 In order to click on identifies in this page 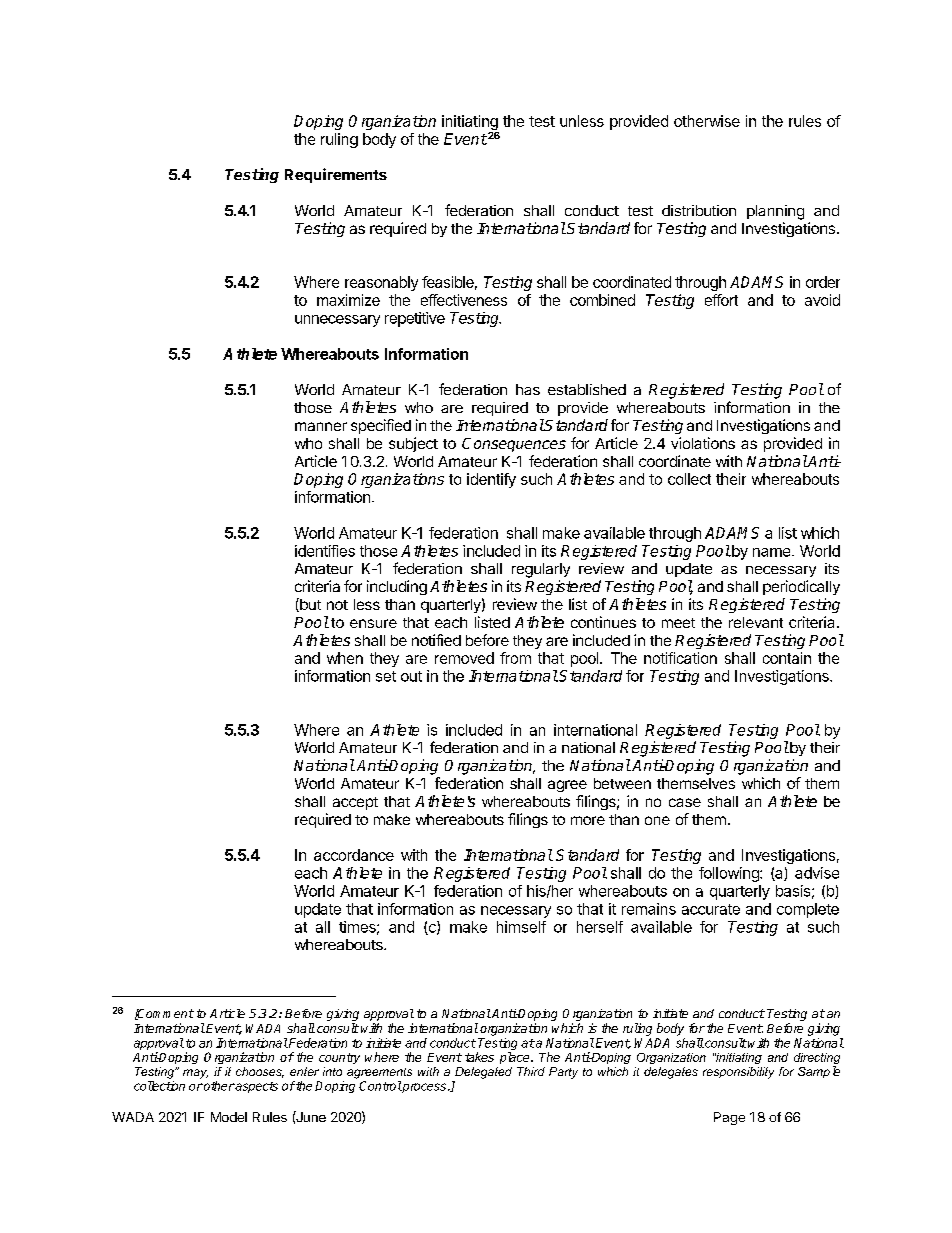, I will do `click(325, 551)`.
